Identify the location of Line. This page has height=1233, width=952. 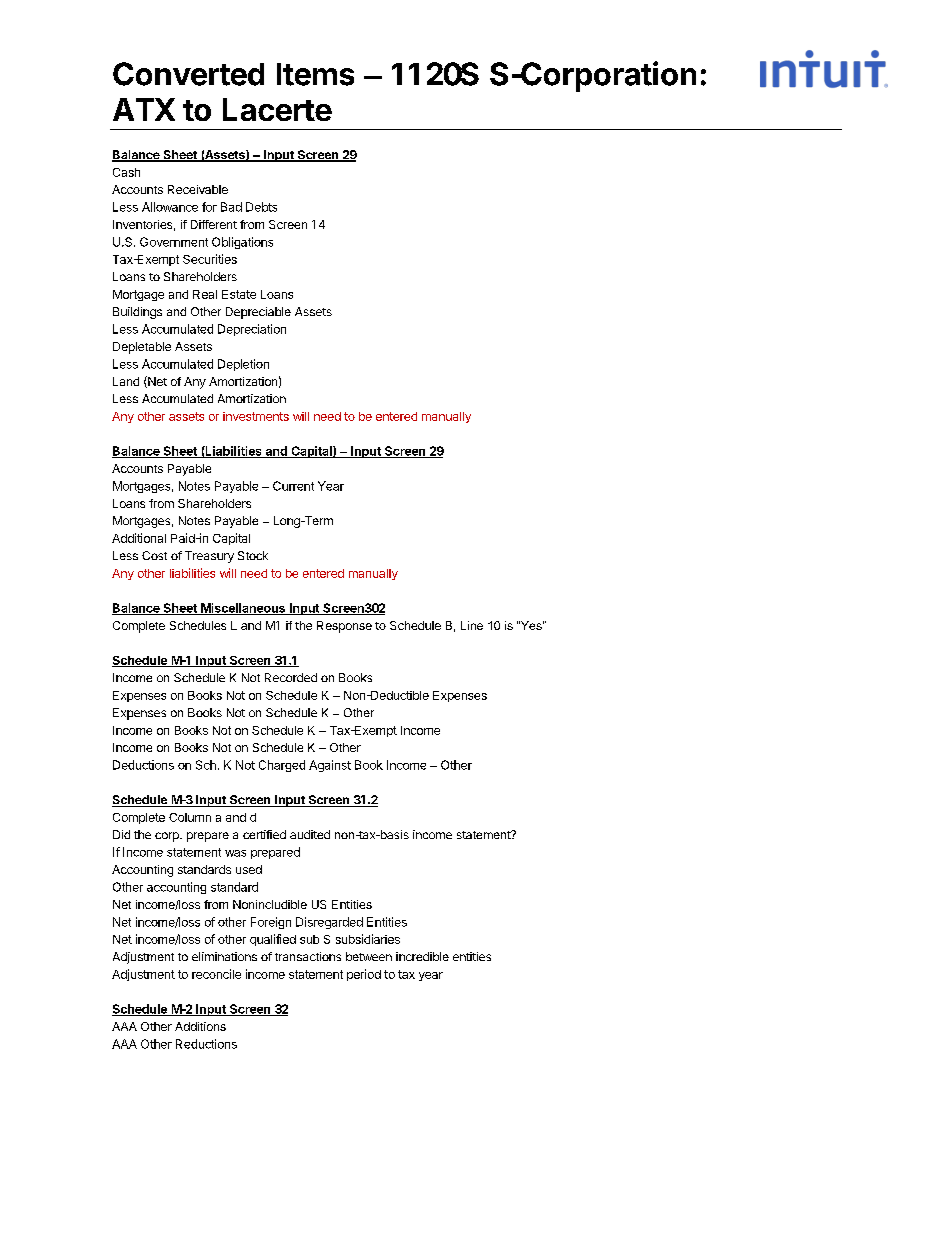
(472, 625).
